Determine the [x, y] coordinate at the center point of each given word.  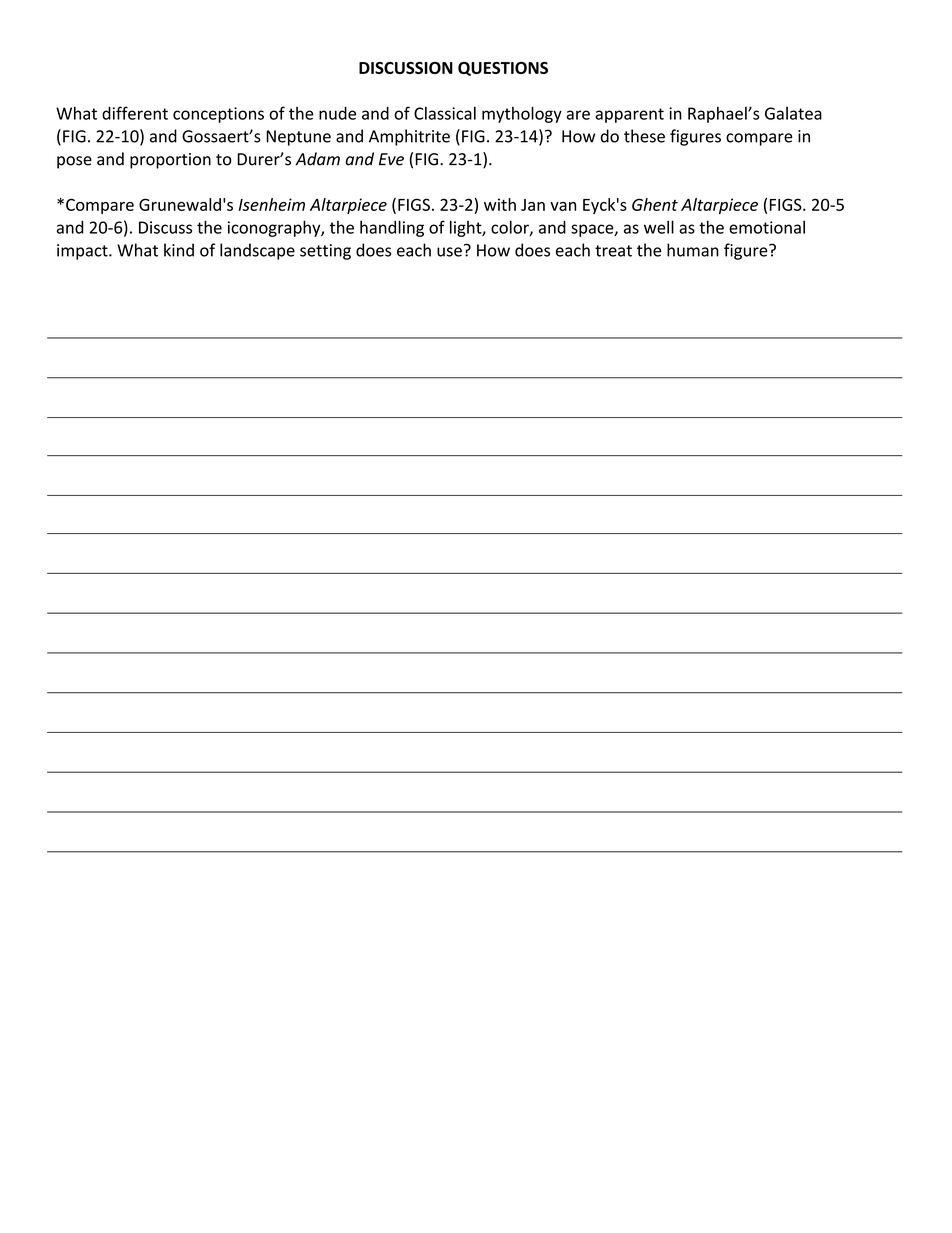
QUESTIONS [503, 69]
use [449, 252]
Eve [391, 159]
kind [179, 250]
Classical [445, 113]
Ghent [655, 204]
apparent [629, 115]
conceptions [218, 115]
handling [392, 228]
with [500, 204]
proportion [170, 161]
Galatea [793, 113]
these [644, 136]
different [135, 113]
